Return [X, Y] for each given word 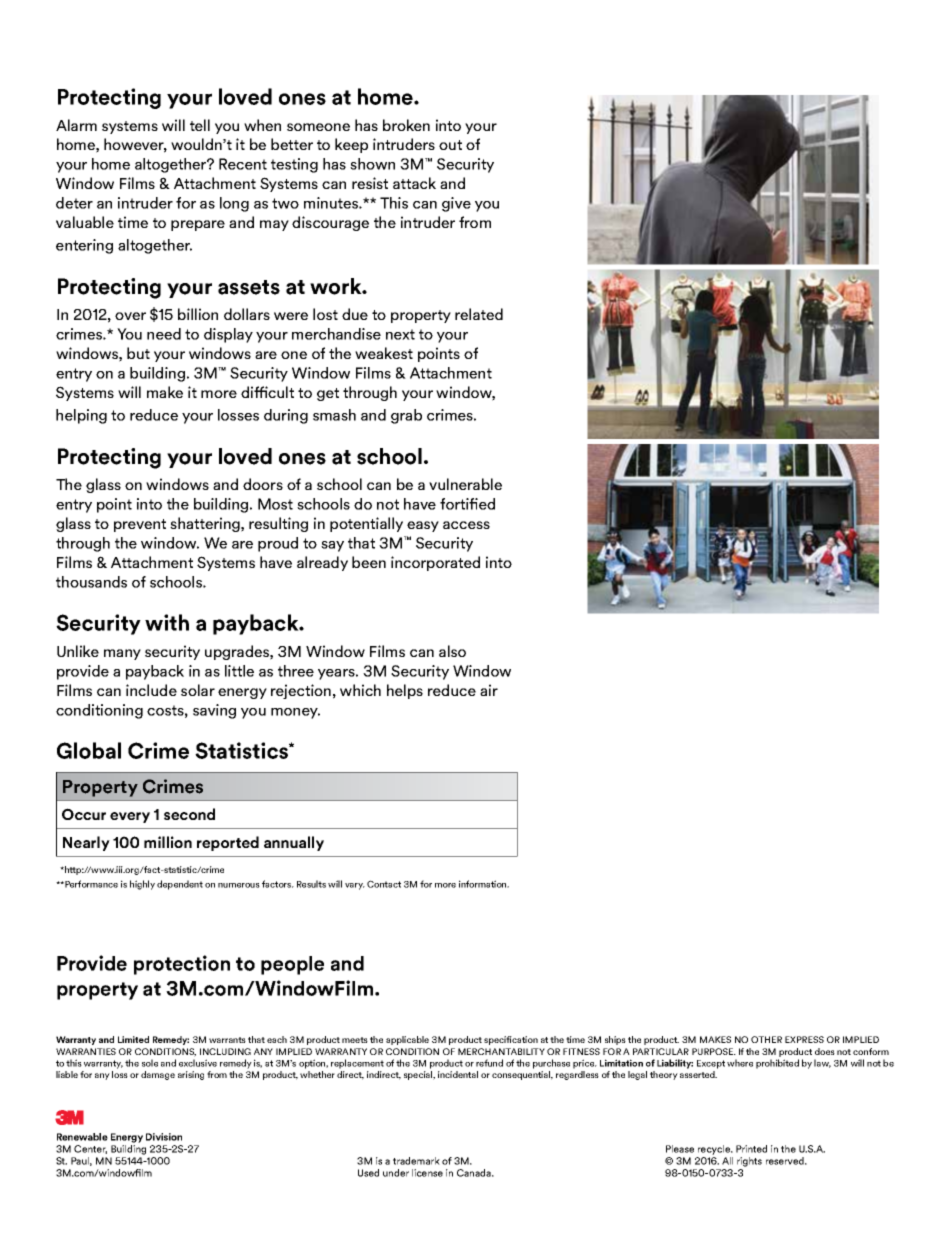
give [456, 204]
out [450, 145]
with [167, 622]
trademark [416, 1161]
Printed [751, 1149]
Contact [384, 884]
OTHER [766, 1039]
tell [200, 125]
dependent [180, 885]
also [452, 651]
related [479, 314]
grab [406, 416]
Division [164, 1137]
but [138, 353]
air [489, 690]
